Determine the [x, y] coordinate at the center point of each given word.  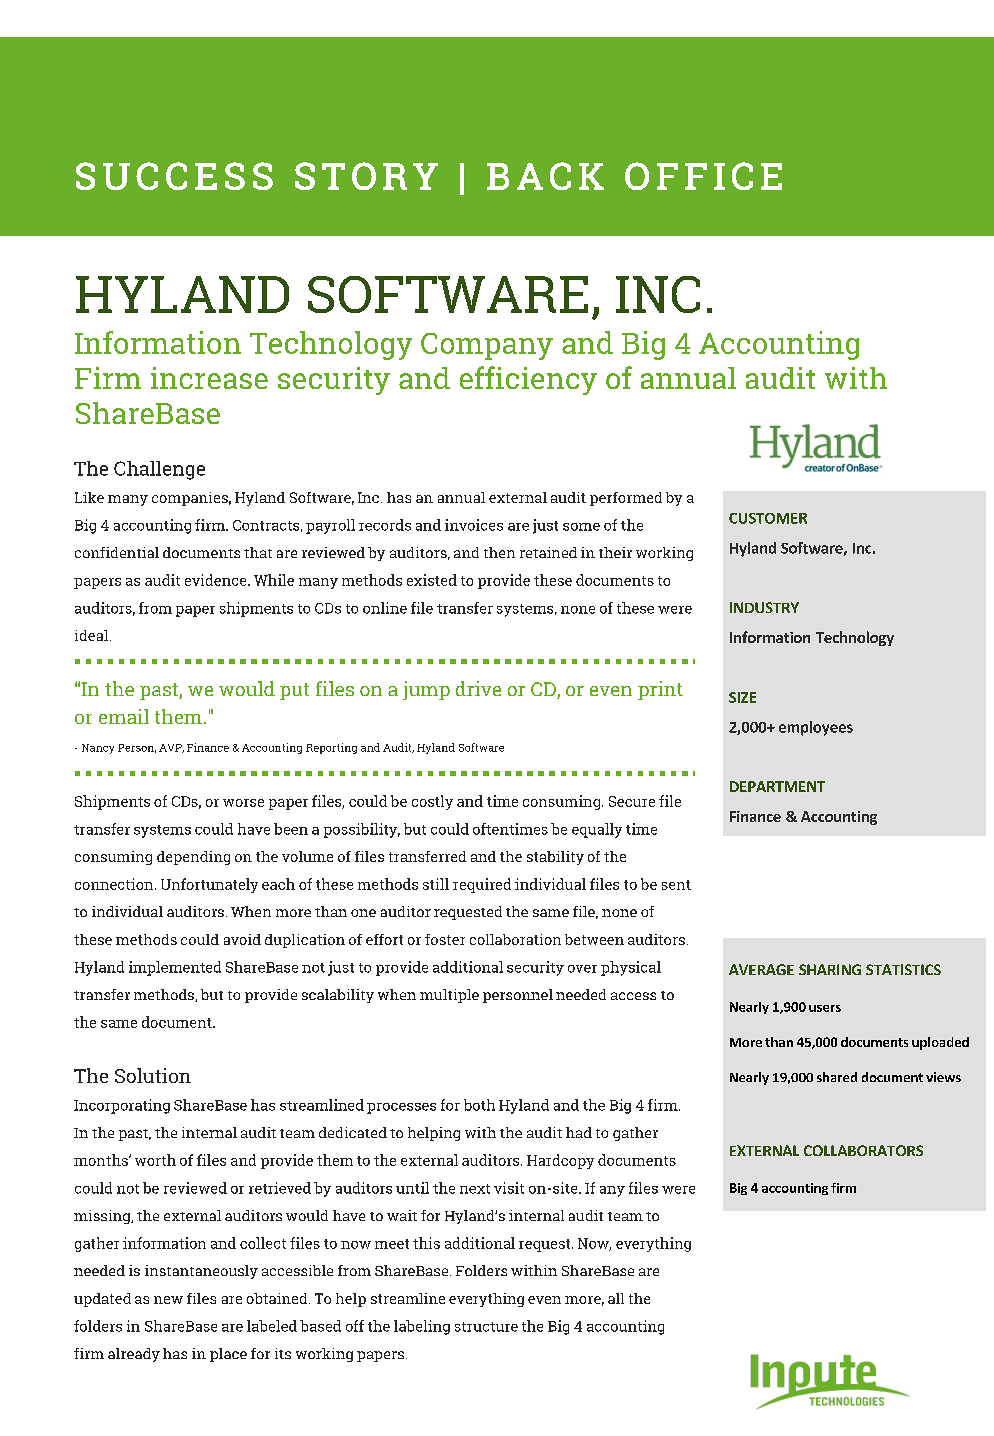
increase [209, 378]
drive [478, 688]
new [168, 1300]
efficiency [528, 380]
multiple [449, 996]
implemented [175, 968]
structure [486, 1327]
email [124, 716]
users [825, 1008]
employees [816, 728]
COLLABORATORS [863, 1150]
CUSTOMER [768, 518]
